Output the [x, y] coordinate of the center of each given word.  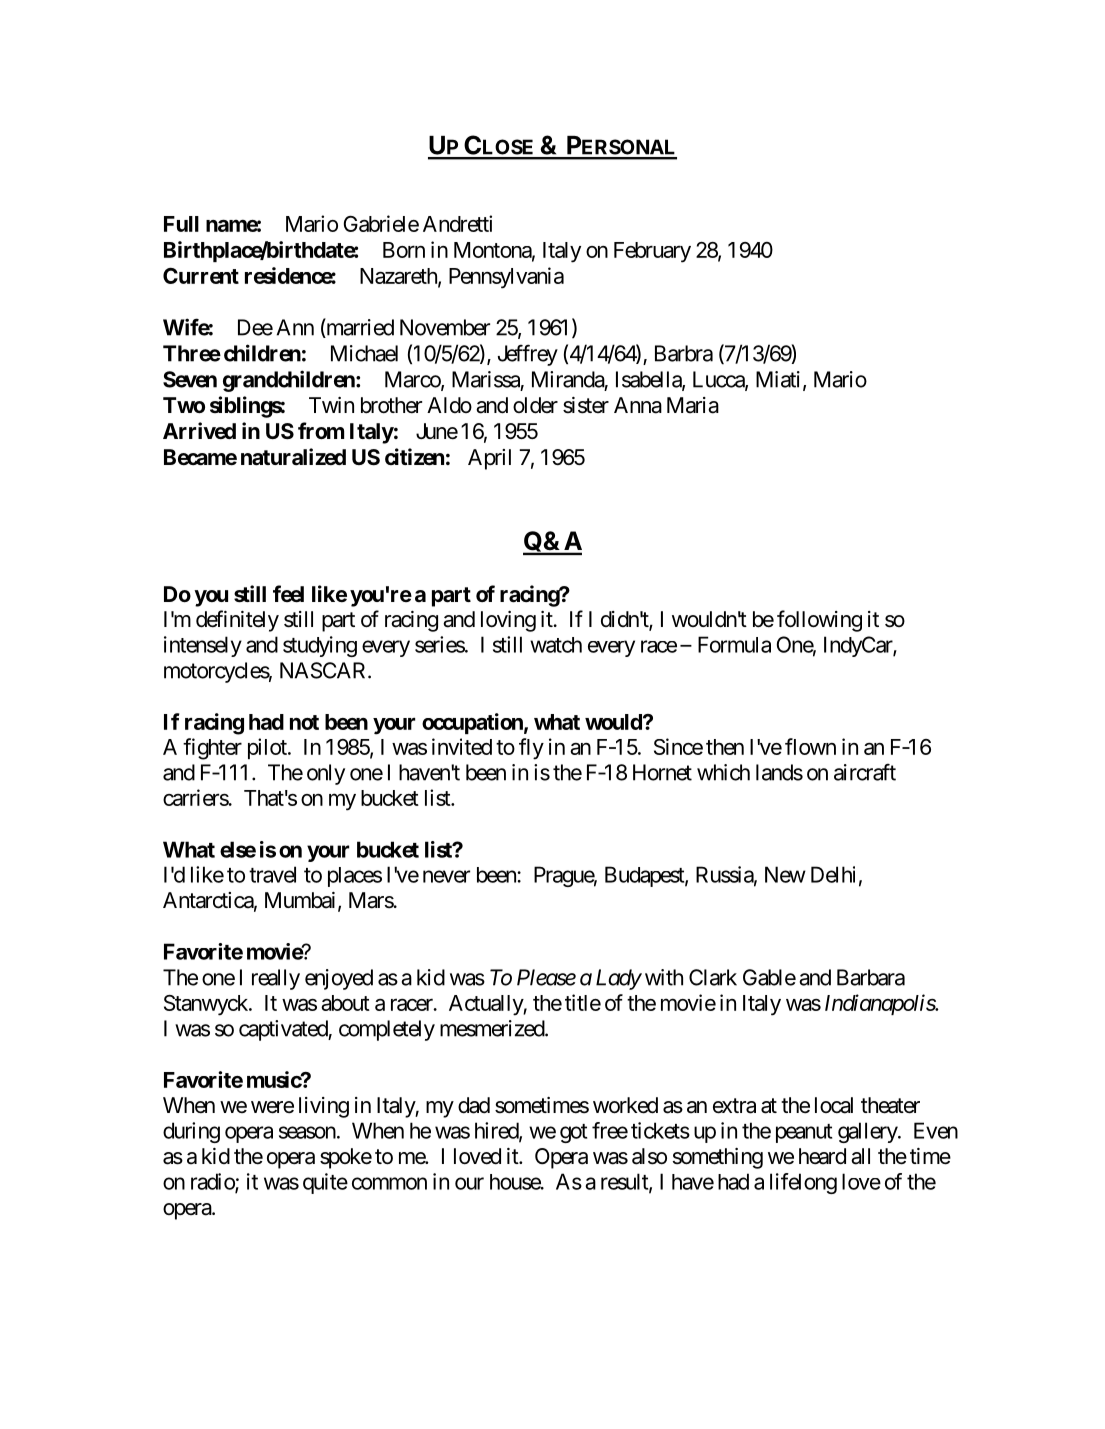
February [652, 252]
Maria [693, 405]
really [276, 979]
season [307, 1132]
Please [546, 977]
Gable [769, 977]
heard [822, 1156]
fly [531, 749]
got [573, 1133]
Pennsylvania [506, 278]
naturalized [293, 457]
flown [810, 746]
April [489, 459]
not [304, 722]
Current [201, 276]
